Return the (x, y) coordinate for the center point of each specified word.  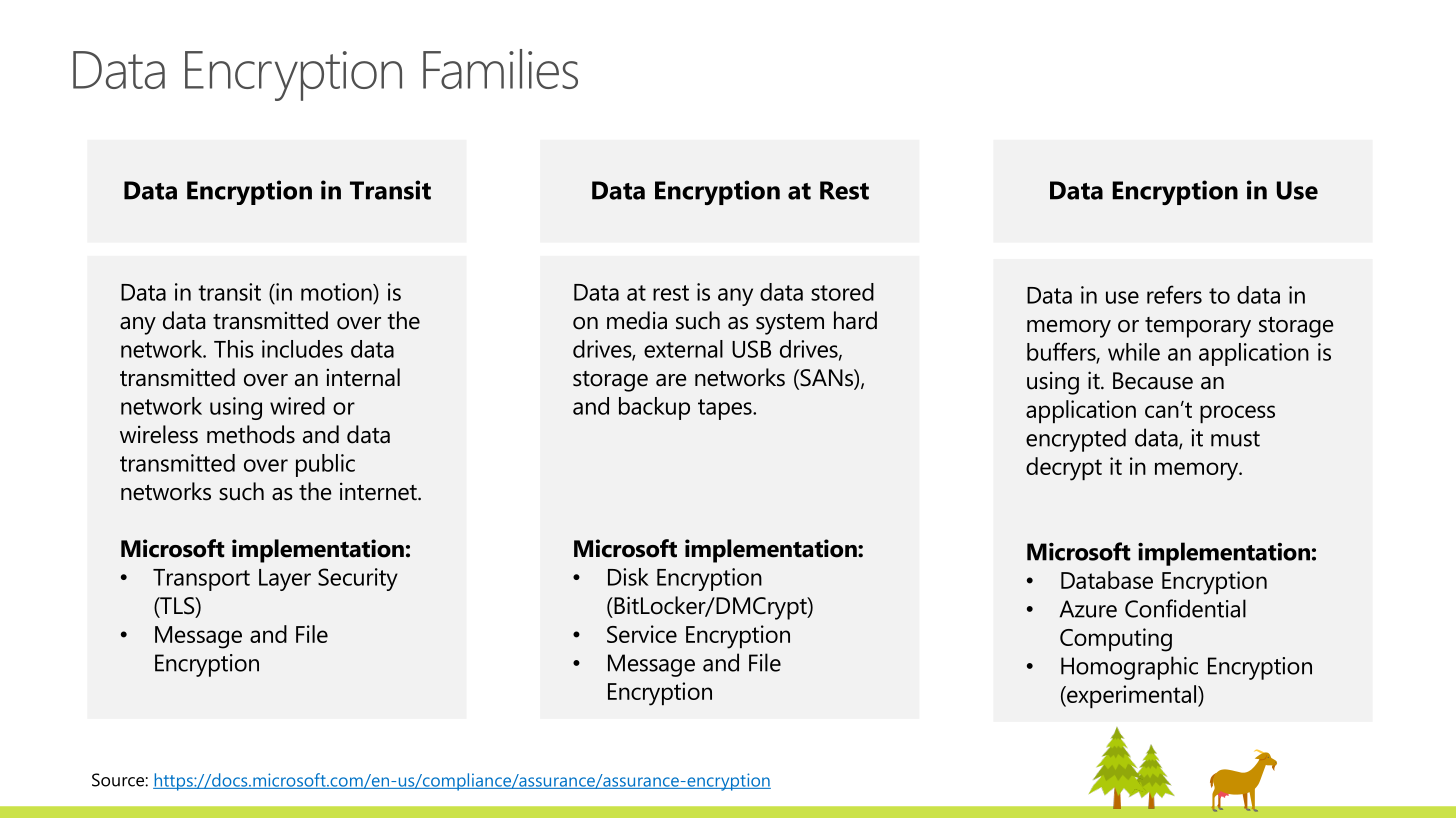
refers (1174, 294)
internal (363, 377)
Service (642, 634)
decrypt (1064, 469)
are (671, 380)
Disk (628, 577)
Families (500, 69)
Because (1153, 381)
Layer (285, 580)
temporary (1198, 327)
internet (379, 491)
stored (842, 292)
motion (337, 292)
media (637, 320)
